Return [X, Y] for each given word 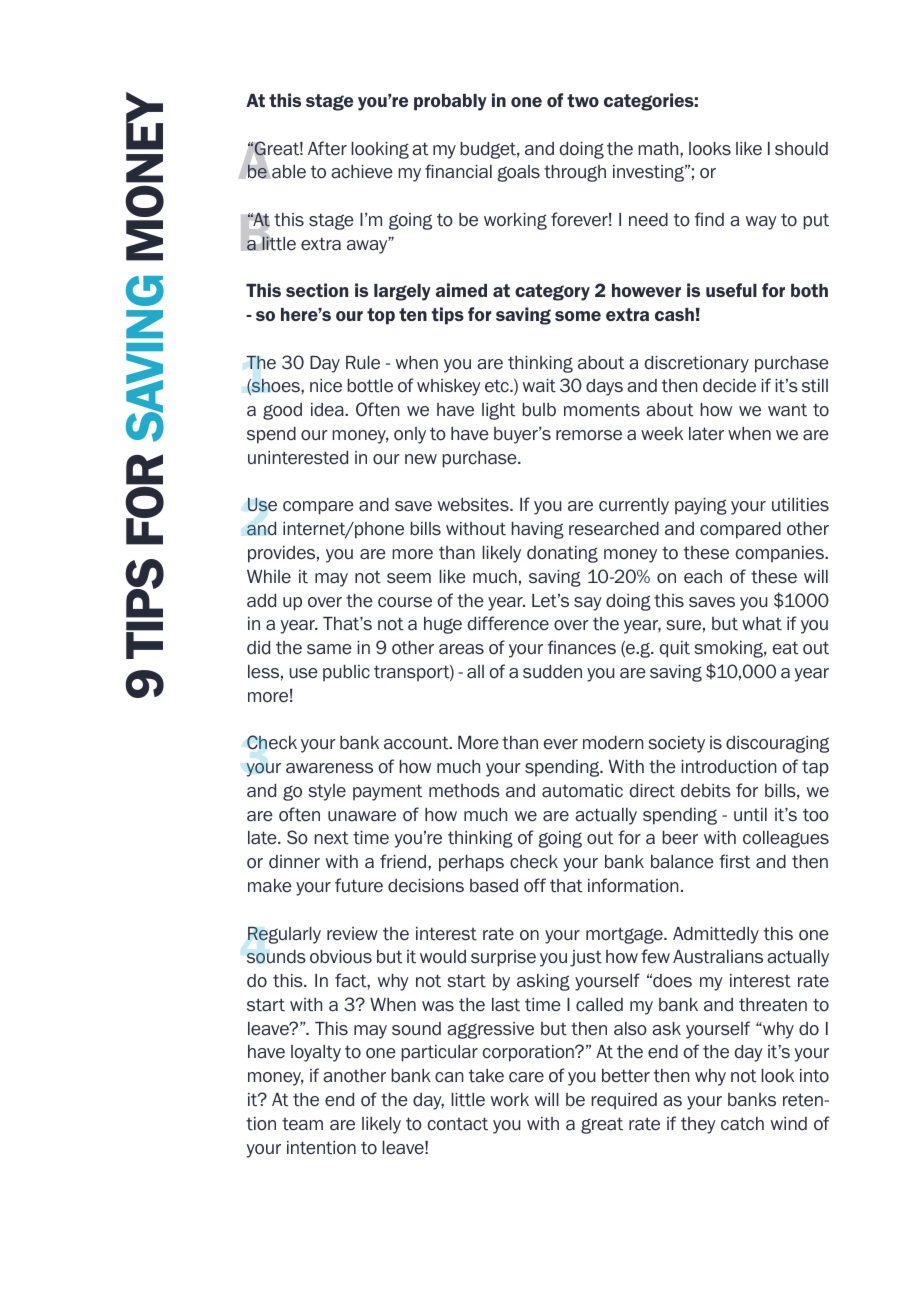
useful [731, 290]
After [327, 148]
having [537, 530]
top [381, 316]
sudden [552, 672]
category [552, 292]
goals [519, 173]
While [269, 576]
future [359, 885]
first [734, 861]
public [346, 673]
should [801, 148]
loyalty [316, 1053]
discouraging [777, 744]
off [535, 885]
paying [701, 506]
